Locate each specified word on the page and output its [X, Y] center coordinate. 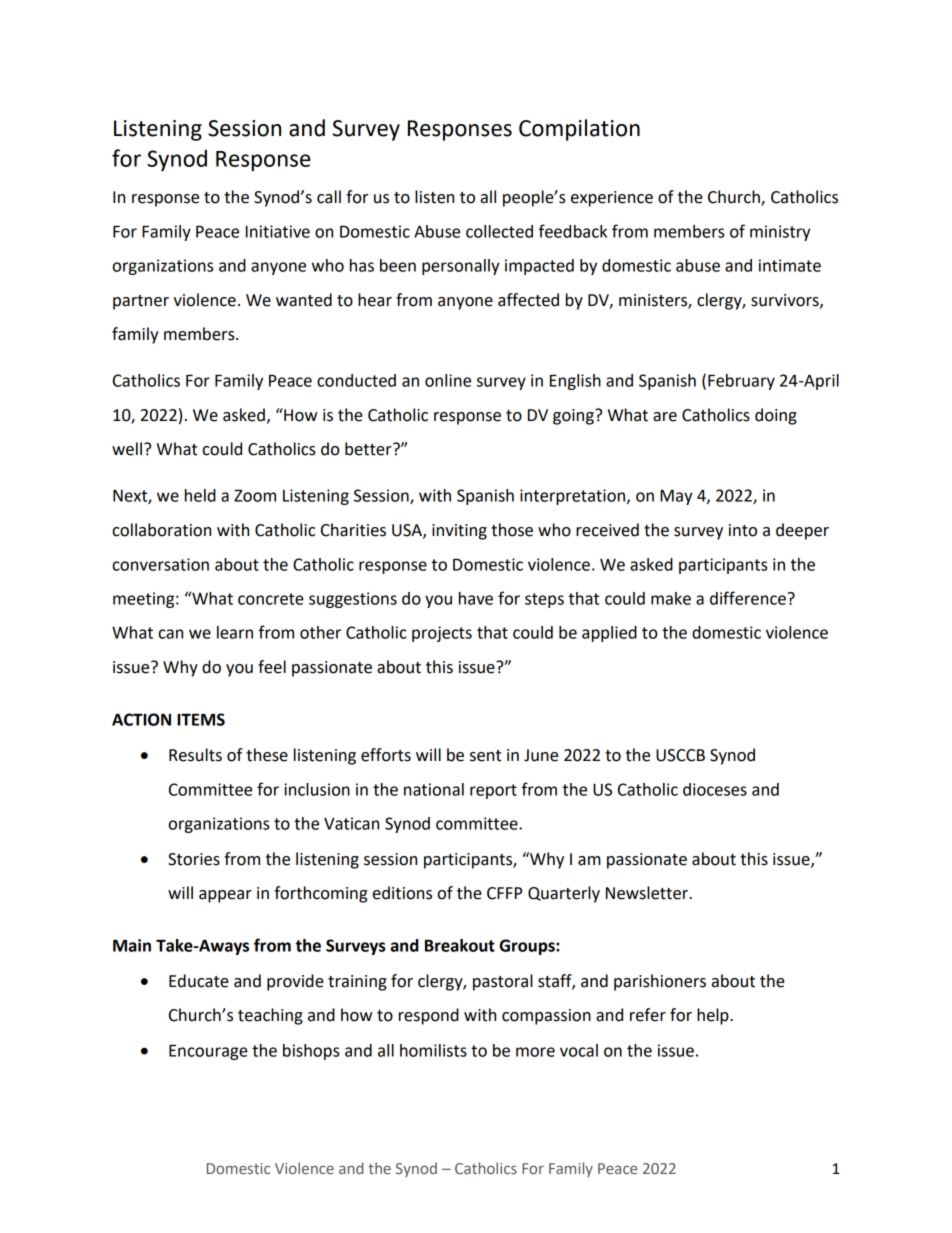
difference [748, 598]
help [714, 1016]
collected [499, 231]
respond [429, 1016]
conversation [161, 564]
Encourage [208, 1052]
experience [612, 199]
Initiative [278, 231]
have [476, 598]
